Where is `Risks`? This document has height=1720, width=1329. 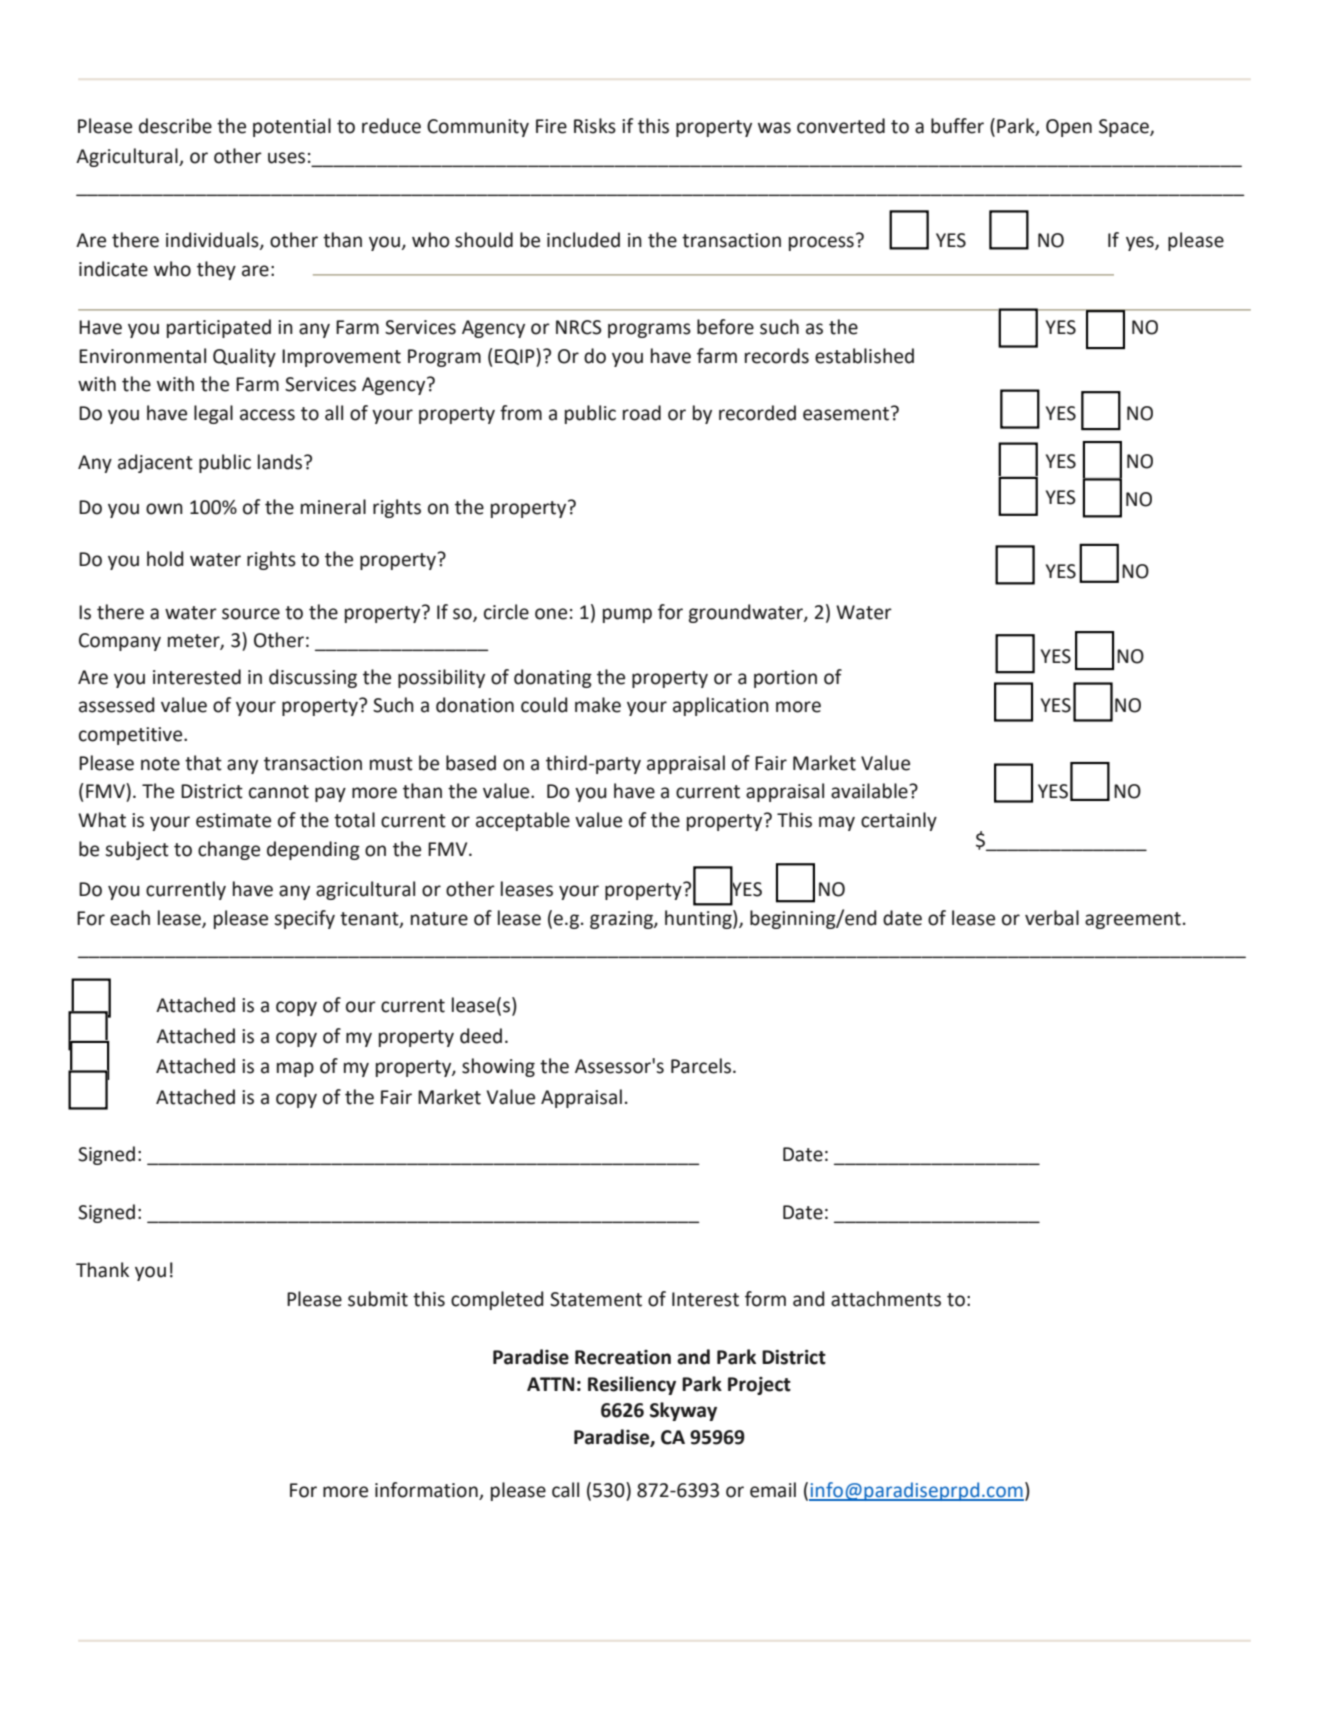 Risks is located at coordinates (595, 126).
